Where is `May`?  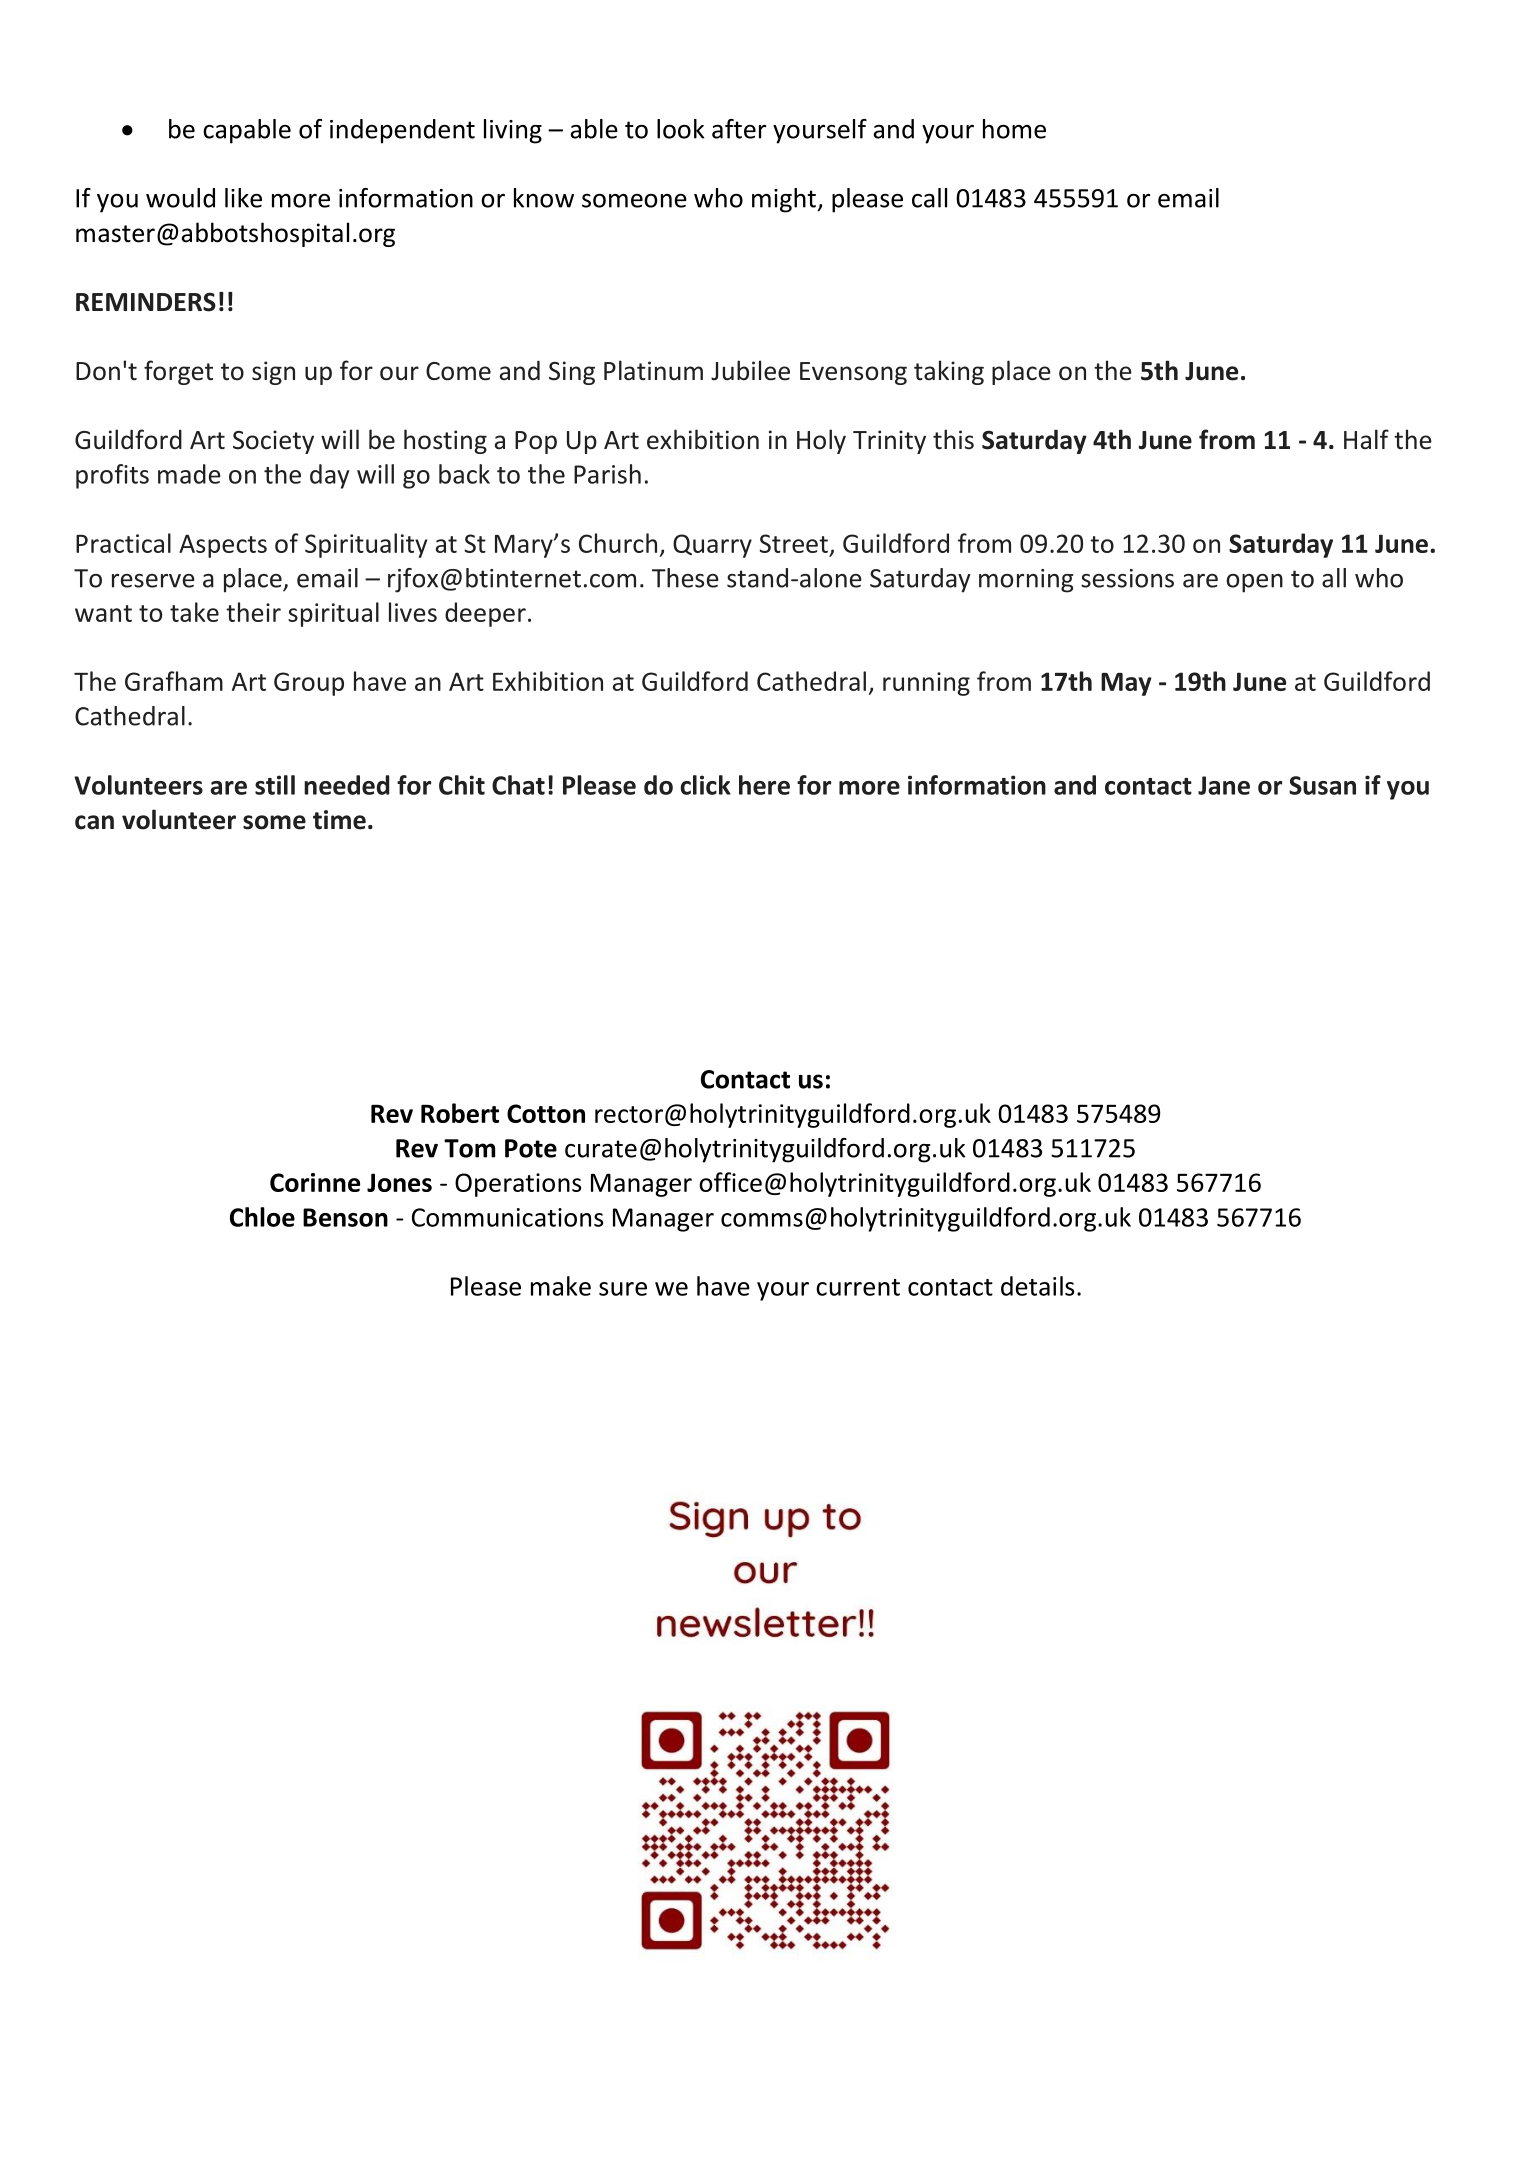 May is located at coordinates (1126, 684).
